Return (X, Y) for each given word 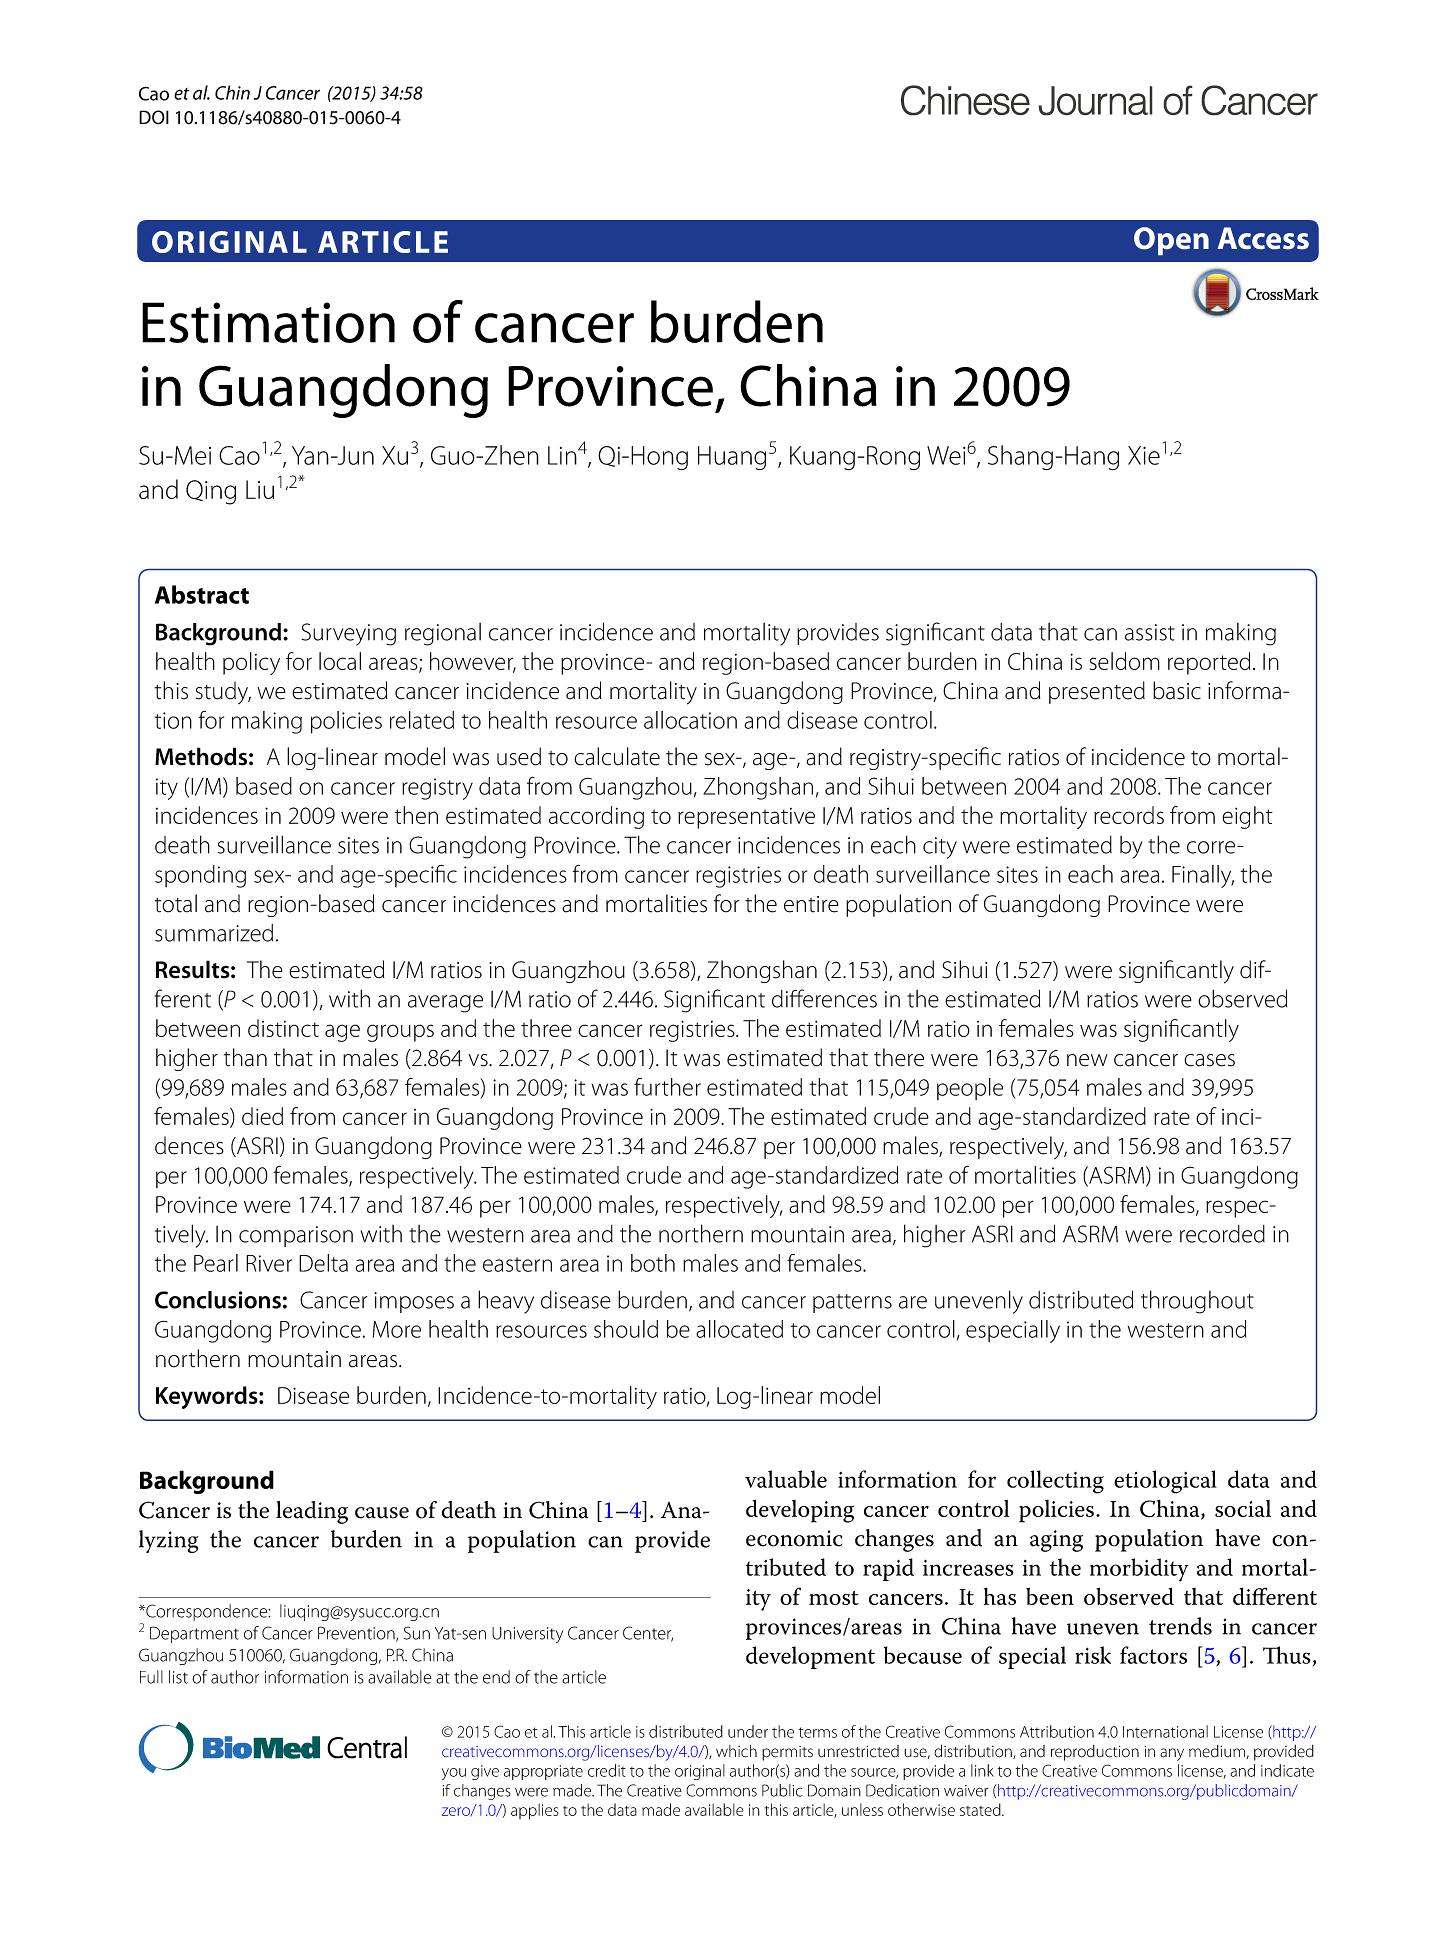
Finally (1203, 876)
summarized (214, 933)
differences (824, 998)
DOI (154, 117)
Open (1171, 241)
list (178, 1677)
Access (1263, 238)
